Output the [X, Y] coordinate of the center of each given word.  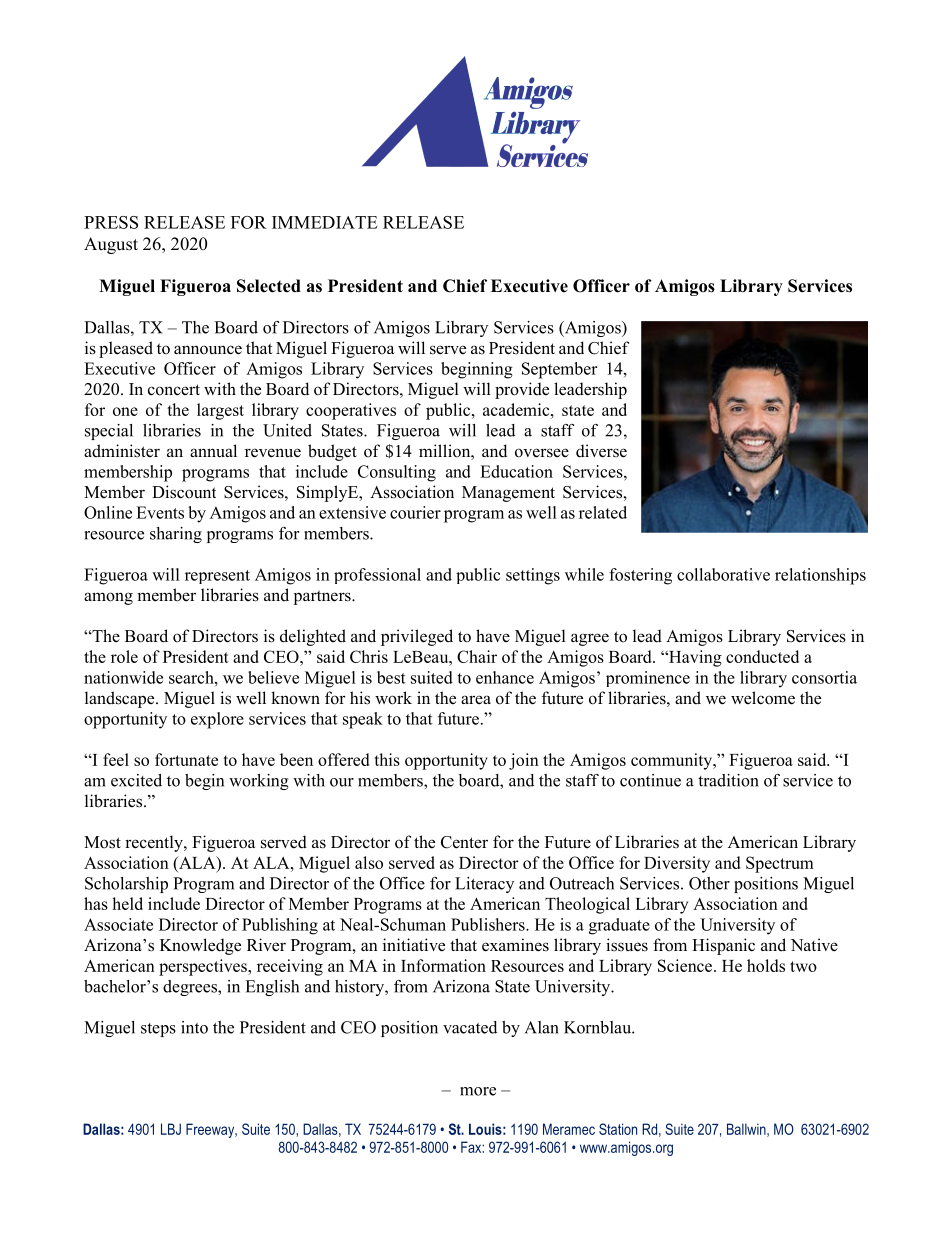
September [559, 370]
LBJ [171, 1129]
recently [155, 843]
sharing [176, 535]
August [111, 245]
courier [415, 512]
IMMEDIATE [325, 222]
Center [464, 842]
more [478, 1091]
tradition [728, 780]
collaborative [723, 574]
